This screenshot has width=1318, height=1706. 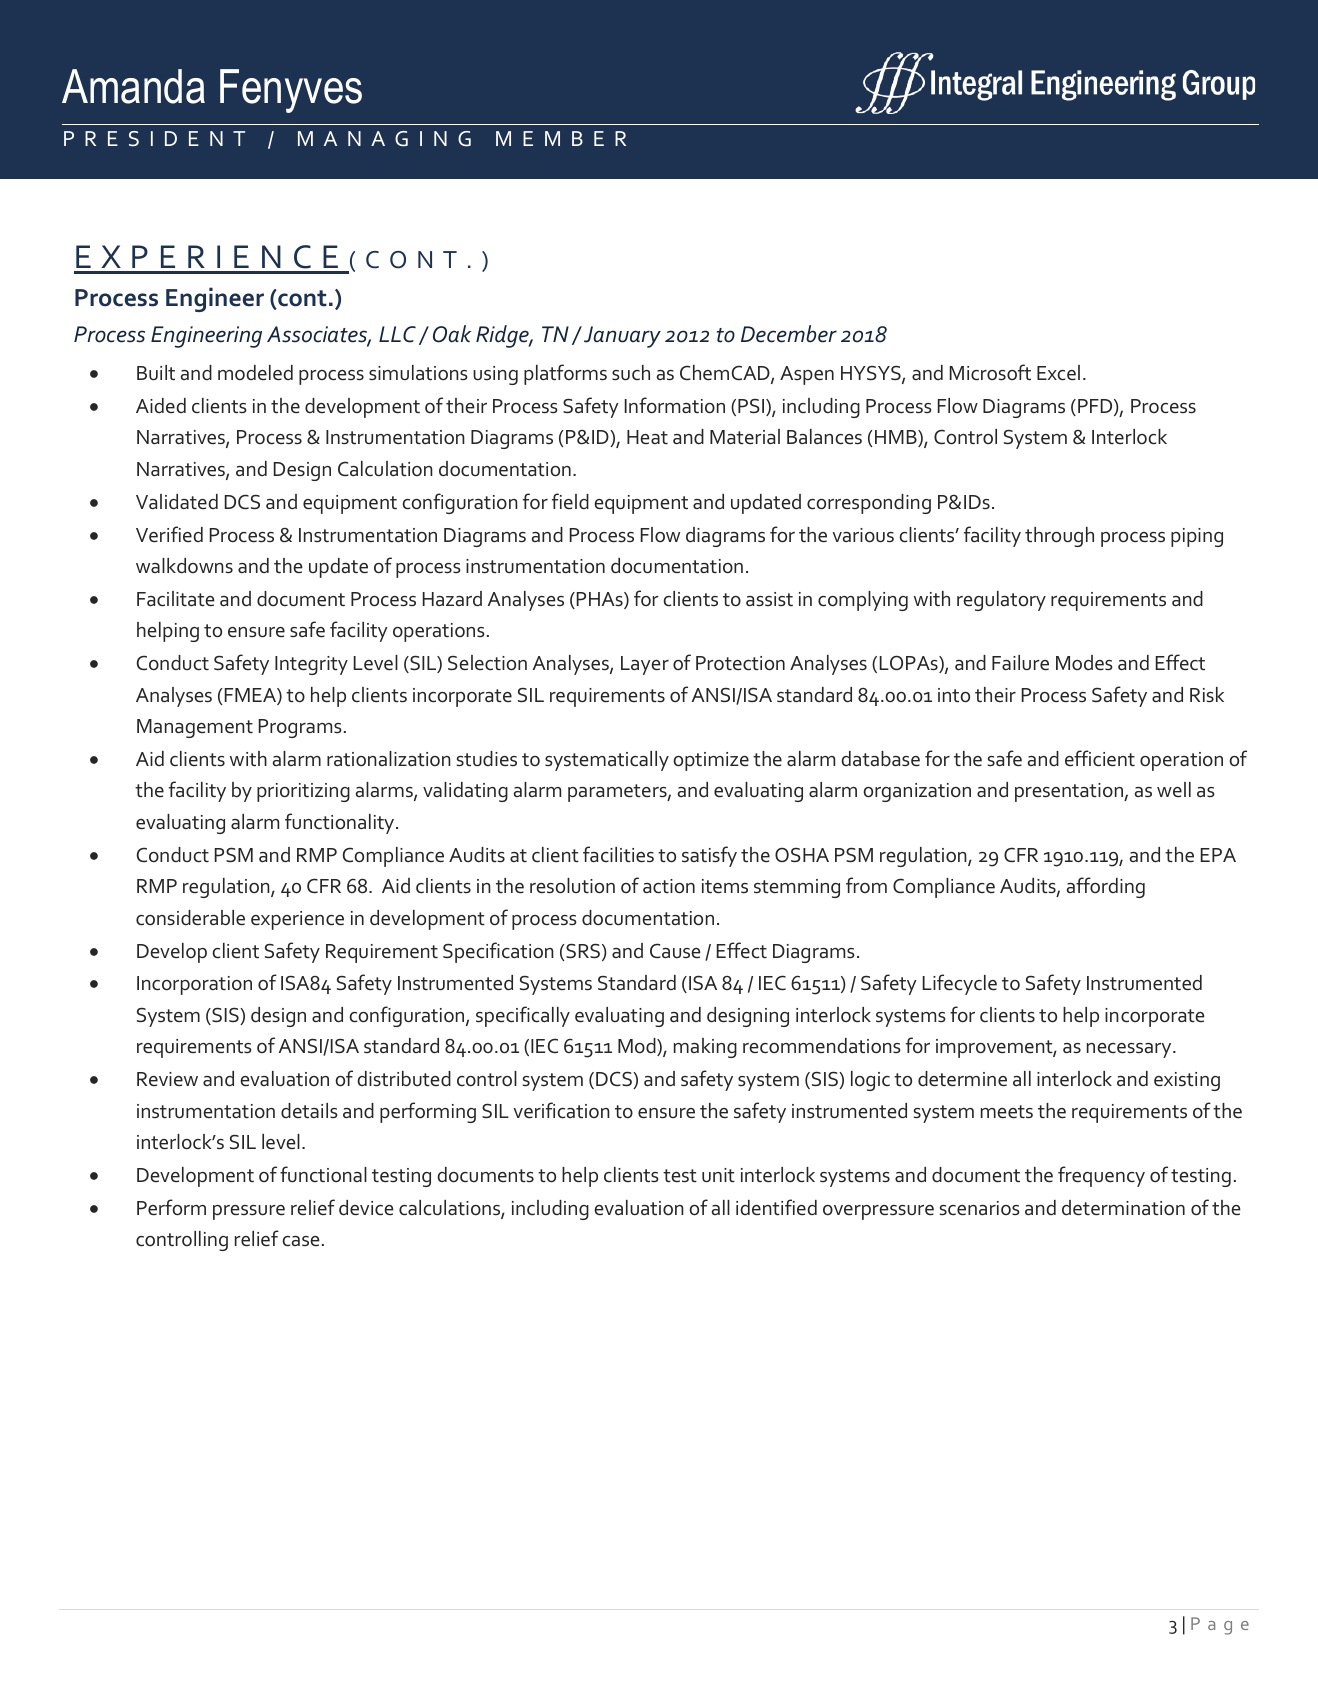 What do you see at coordinates (1100, 758) in the screenshot?
I see `efficient` at bounding box center [1100, 758].
